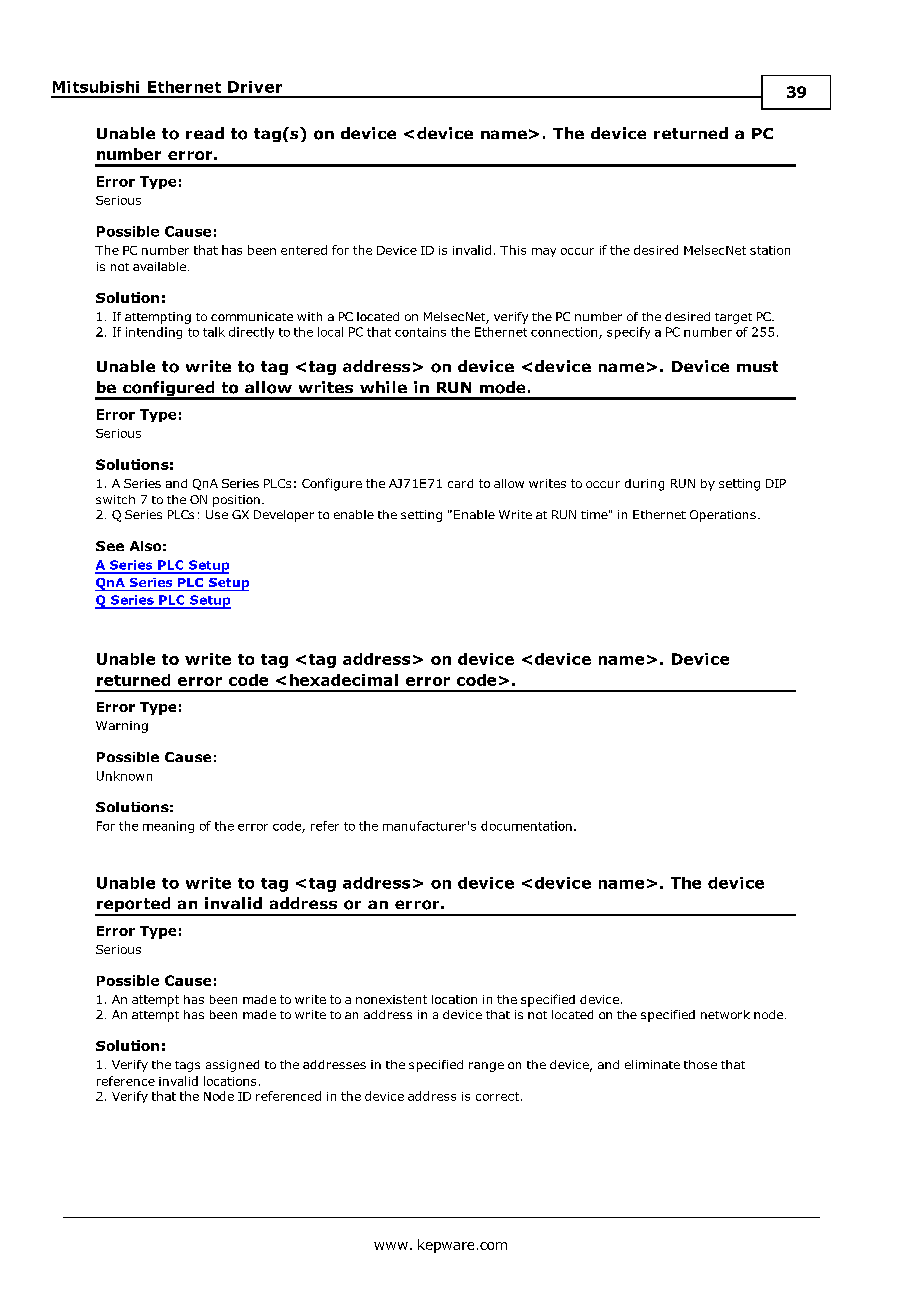 The image size is (924, 1308). What do you see at coordinates (757, 366) in the screenshot?
I see `must` at bounding box center [757, 366].
